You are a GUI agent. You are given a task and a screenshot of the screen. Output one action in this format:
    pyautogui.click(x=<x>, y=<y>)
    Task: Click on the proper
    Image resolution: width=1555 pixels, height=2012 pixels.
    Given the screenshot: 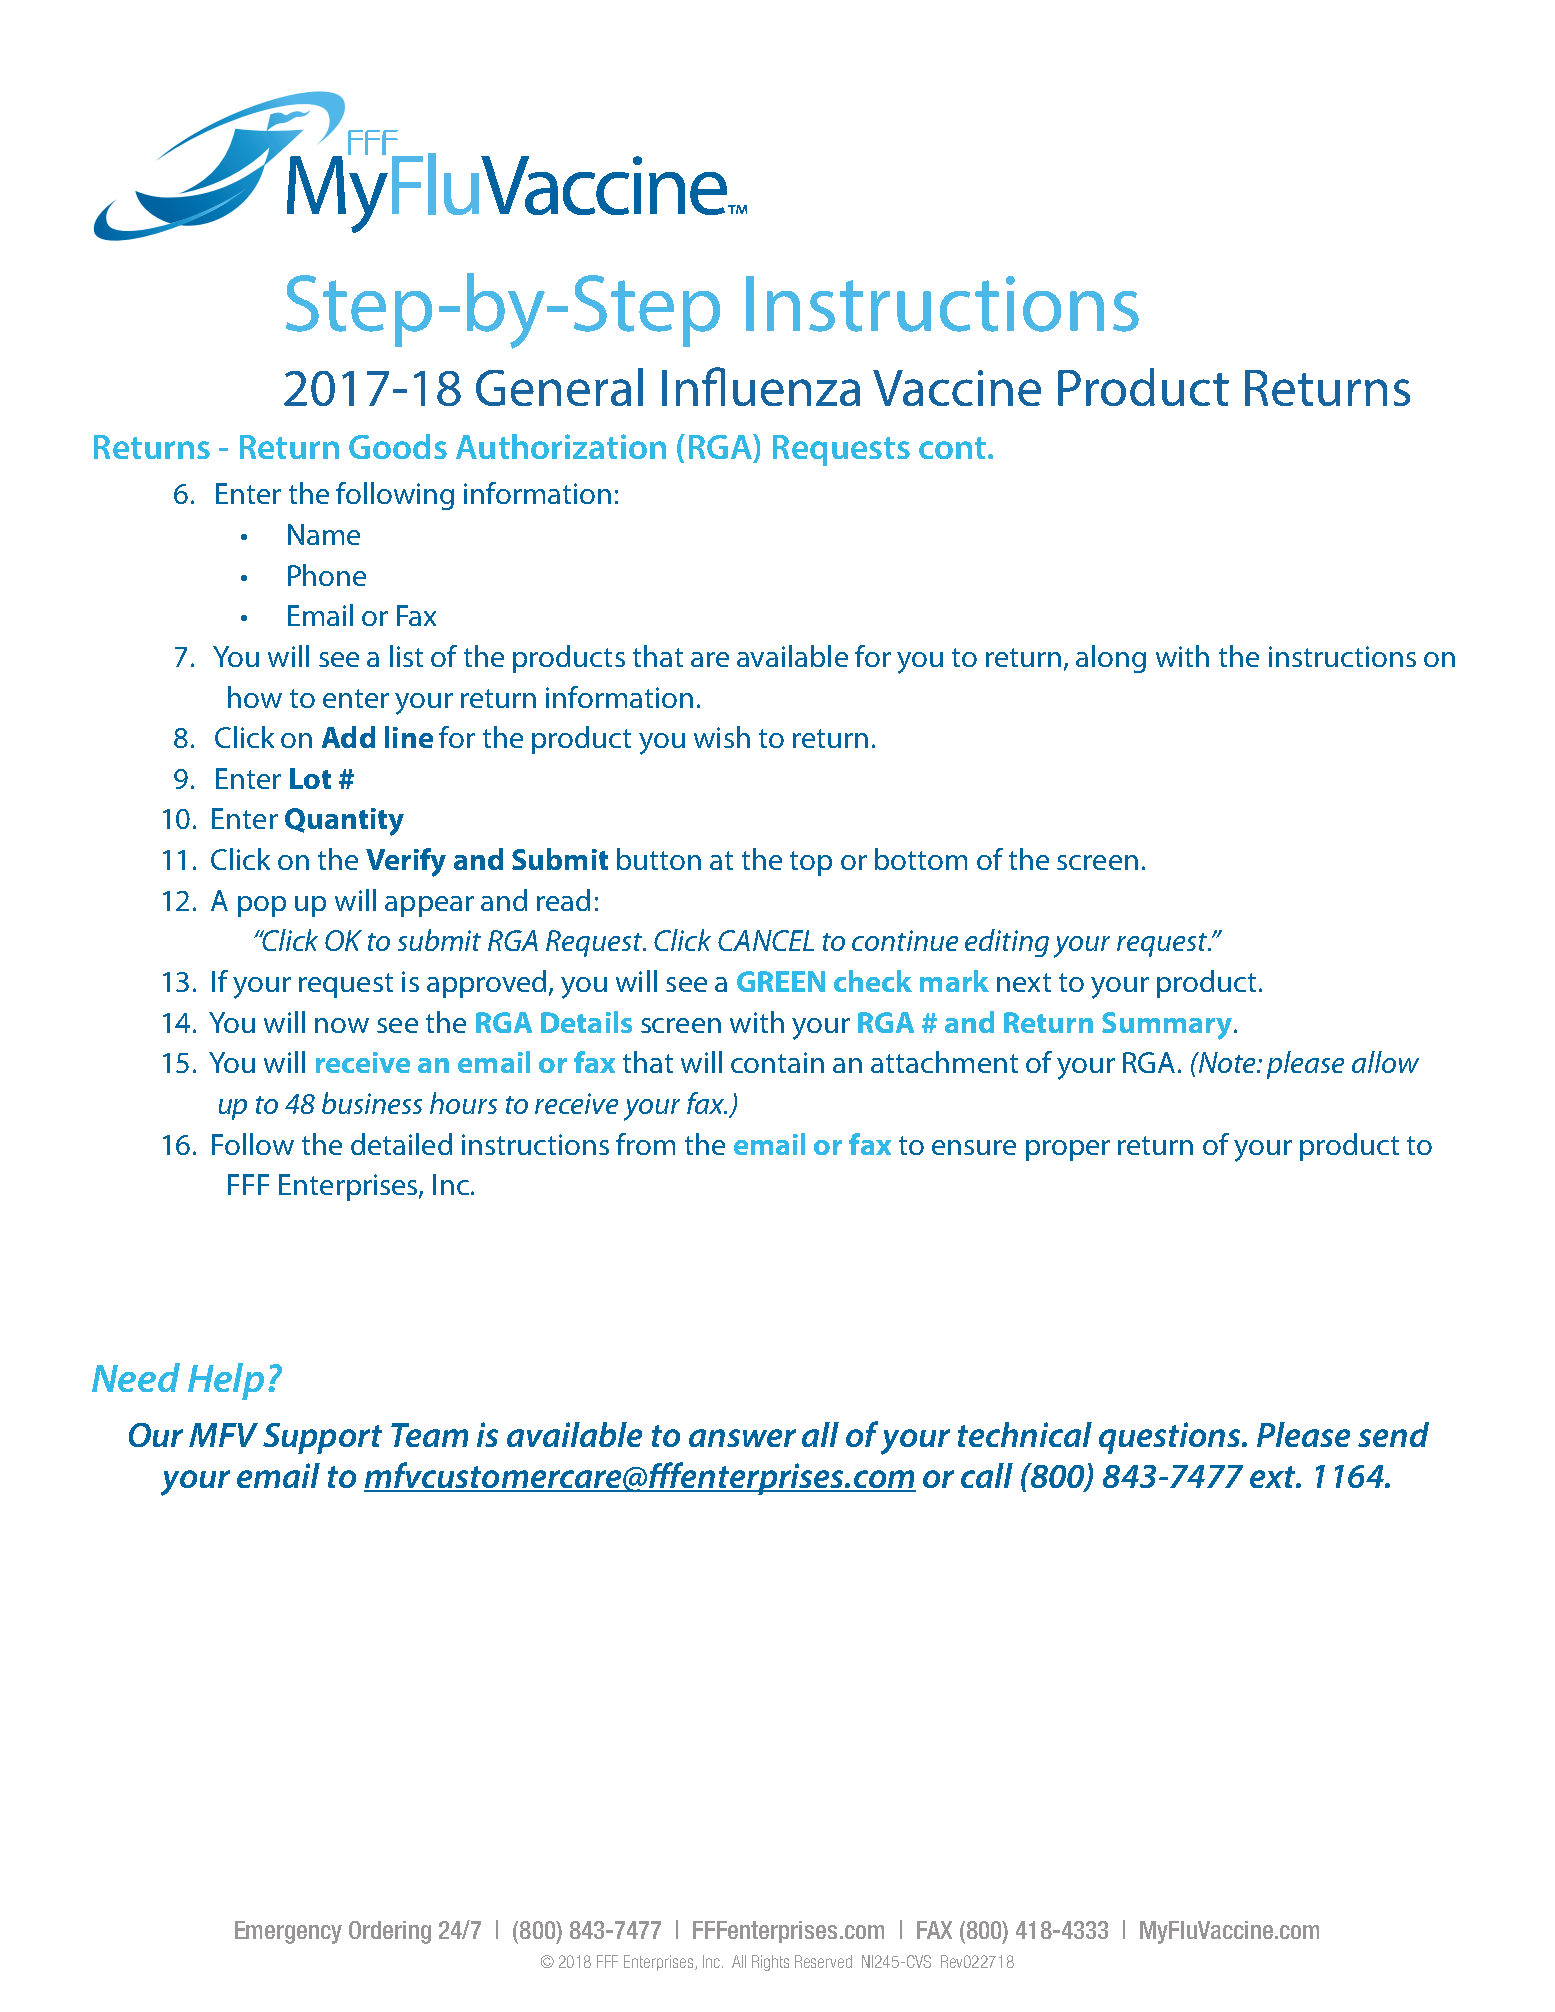 What is the action you would take?
    pyautogui.click(x=1068, y=1150)
